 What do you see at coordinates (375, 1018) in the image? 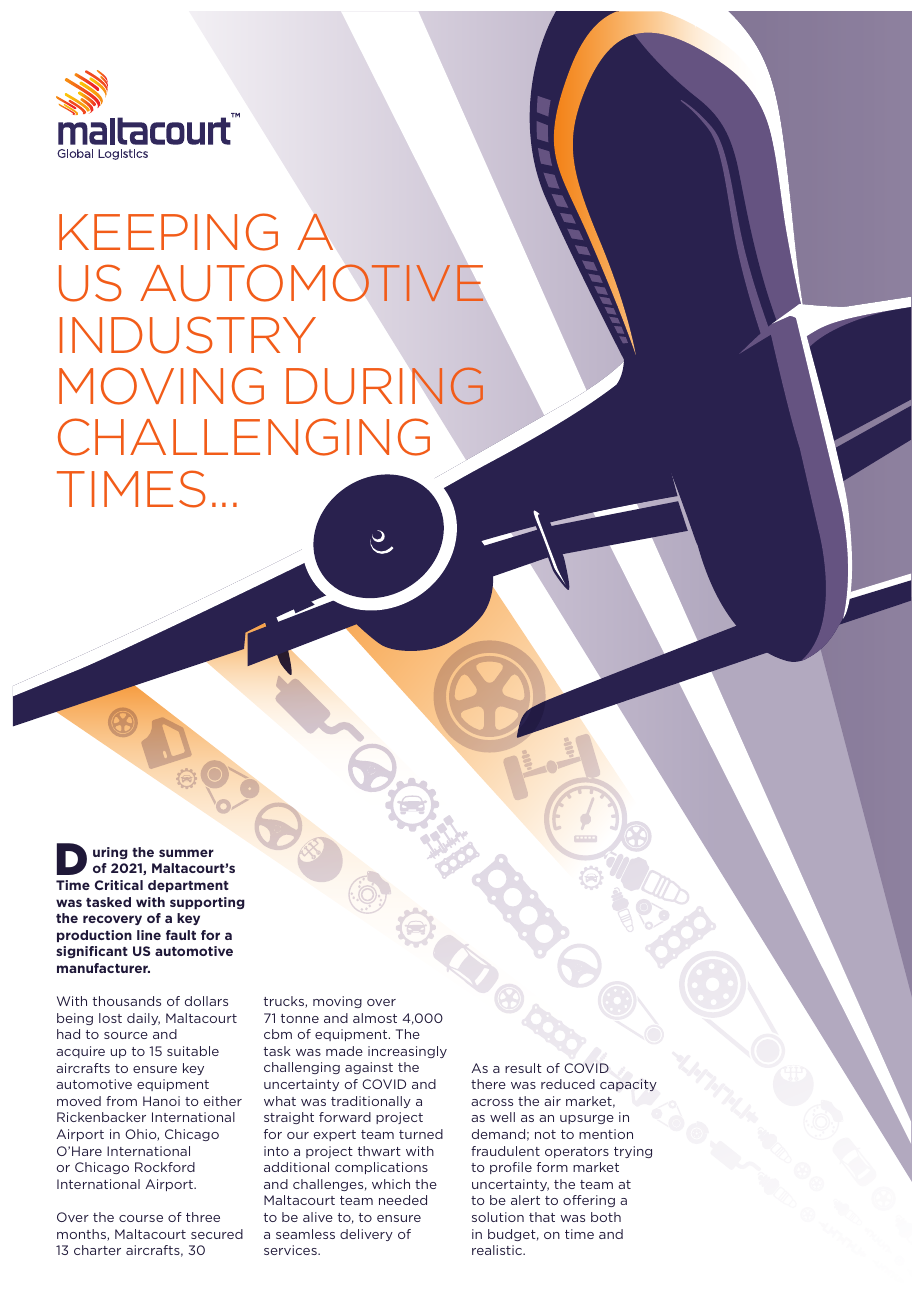
I see `almost` at bounding box center [375, 1018].
